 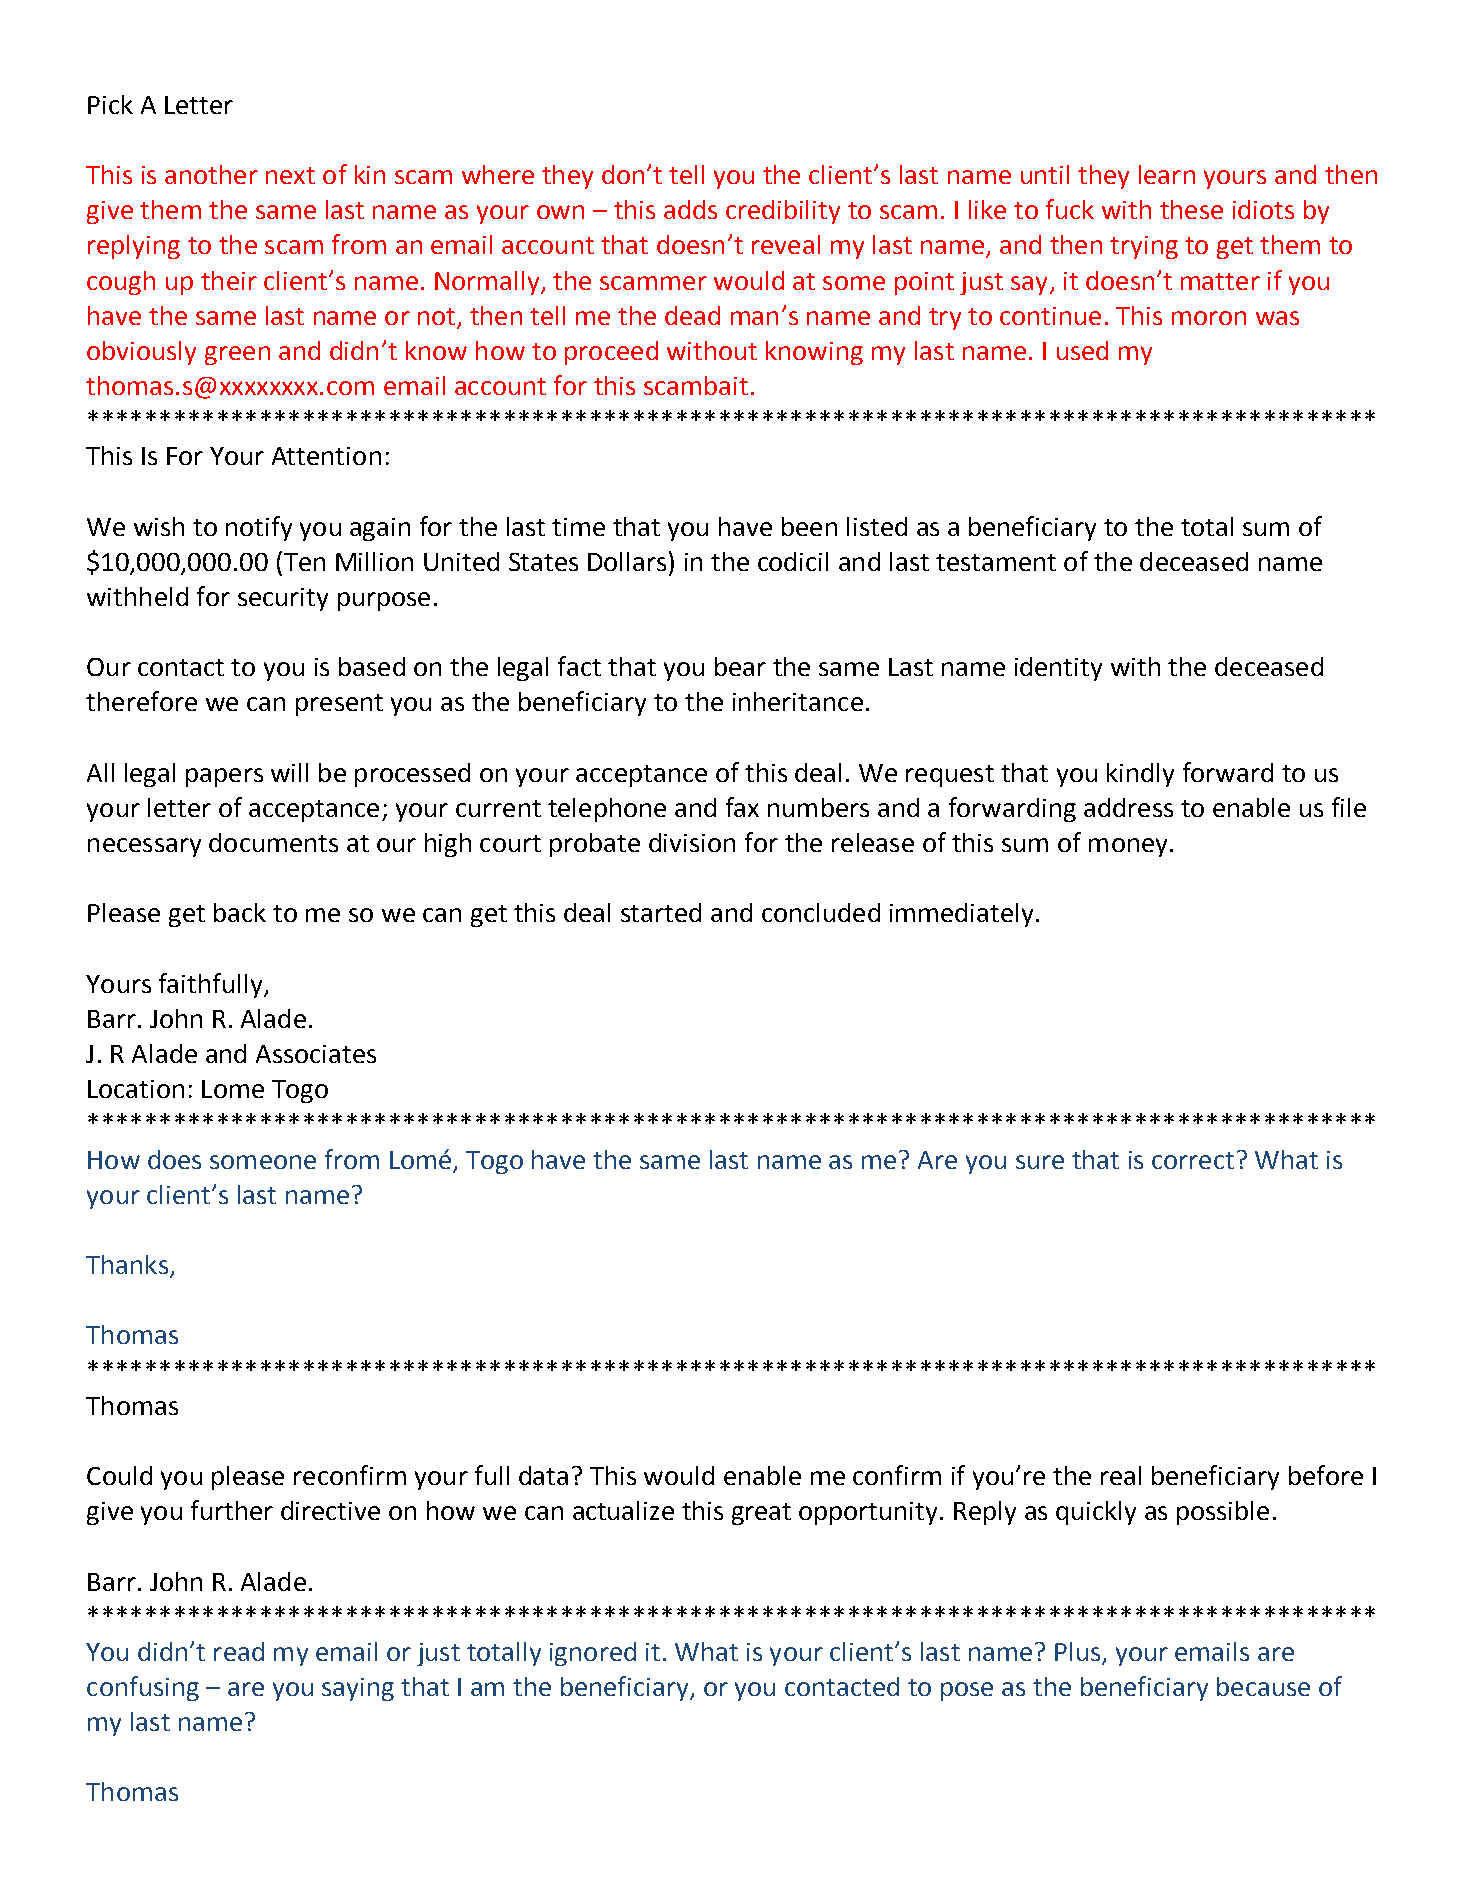 I want to click on read, so click(x=239, y=1651).
